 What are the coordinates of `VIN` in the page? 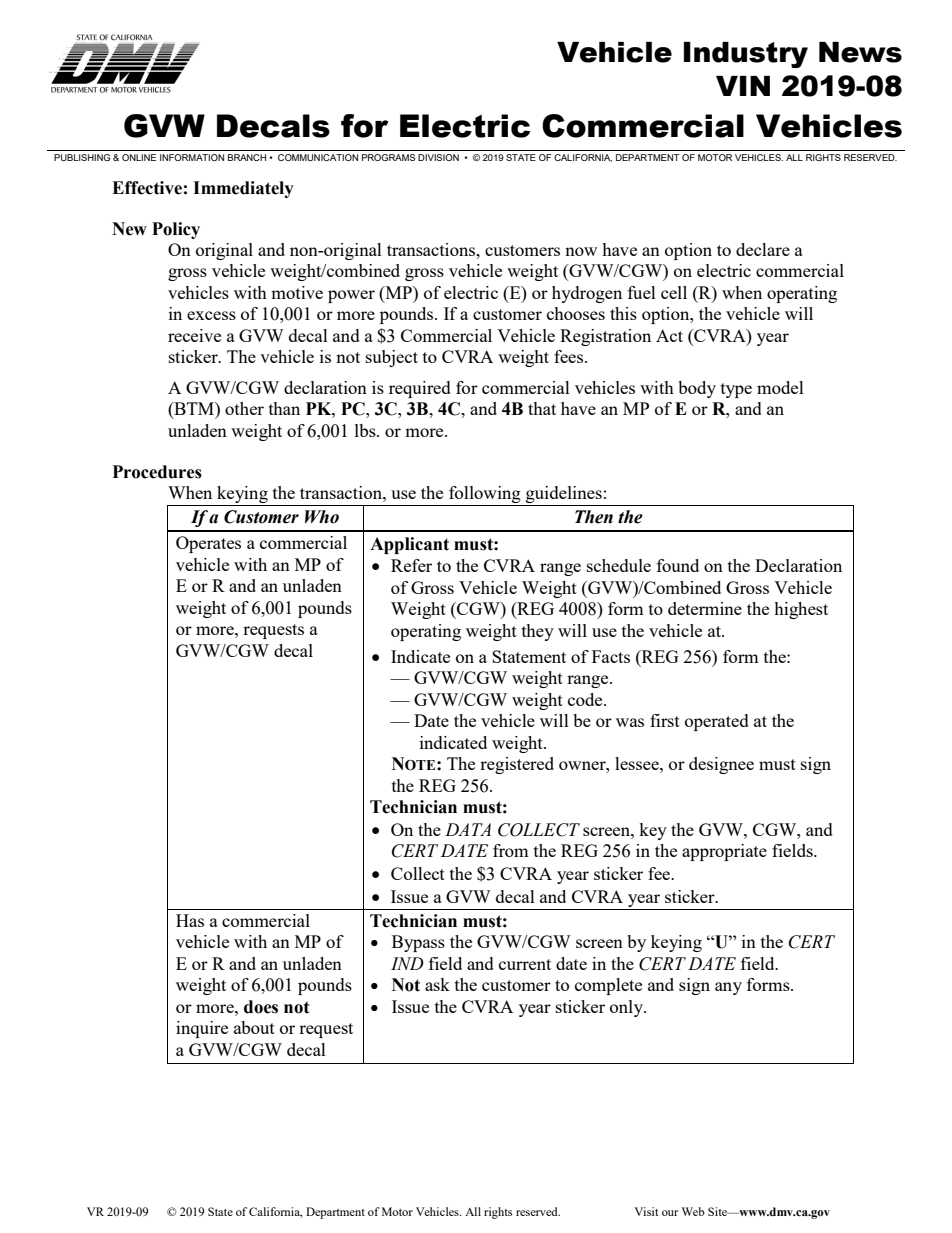 It's located at (743, 86).
